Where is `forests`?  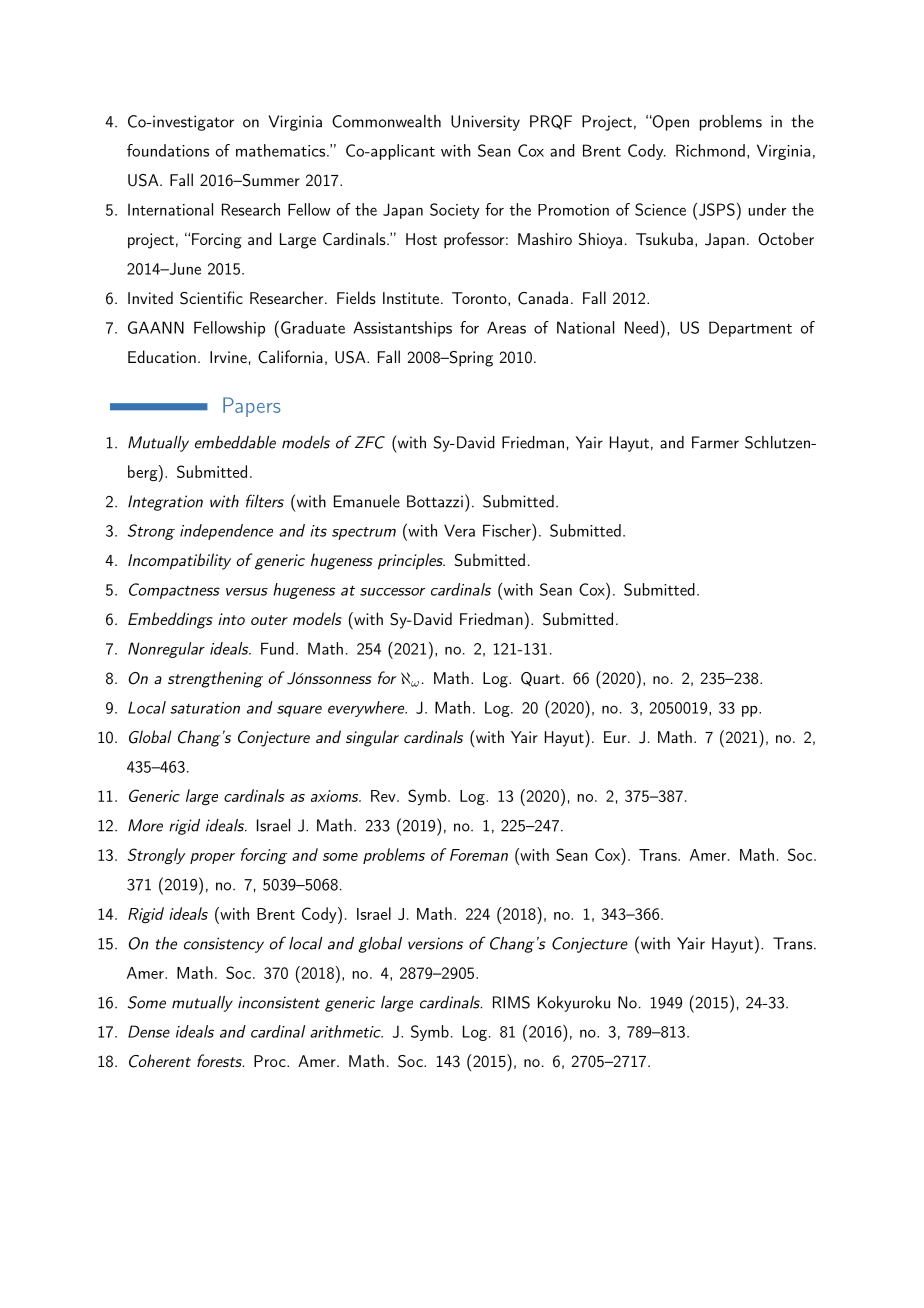 forests is located at coordinates (220, 1060).
